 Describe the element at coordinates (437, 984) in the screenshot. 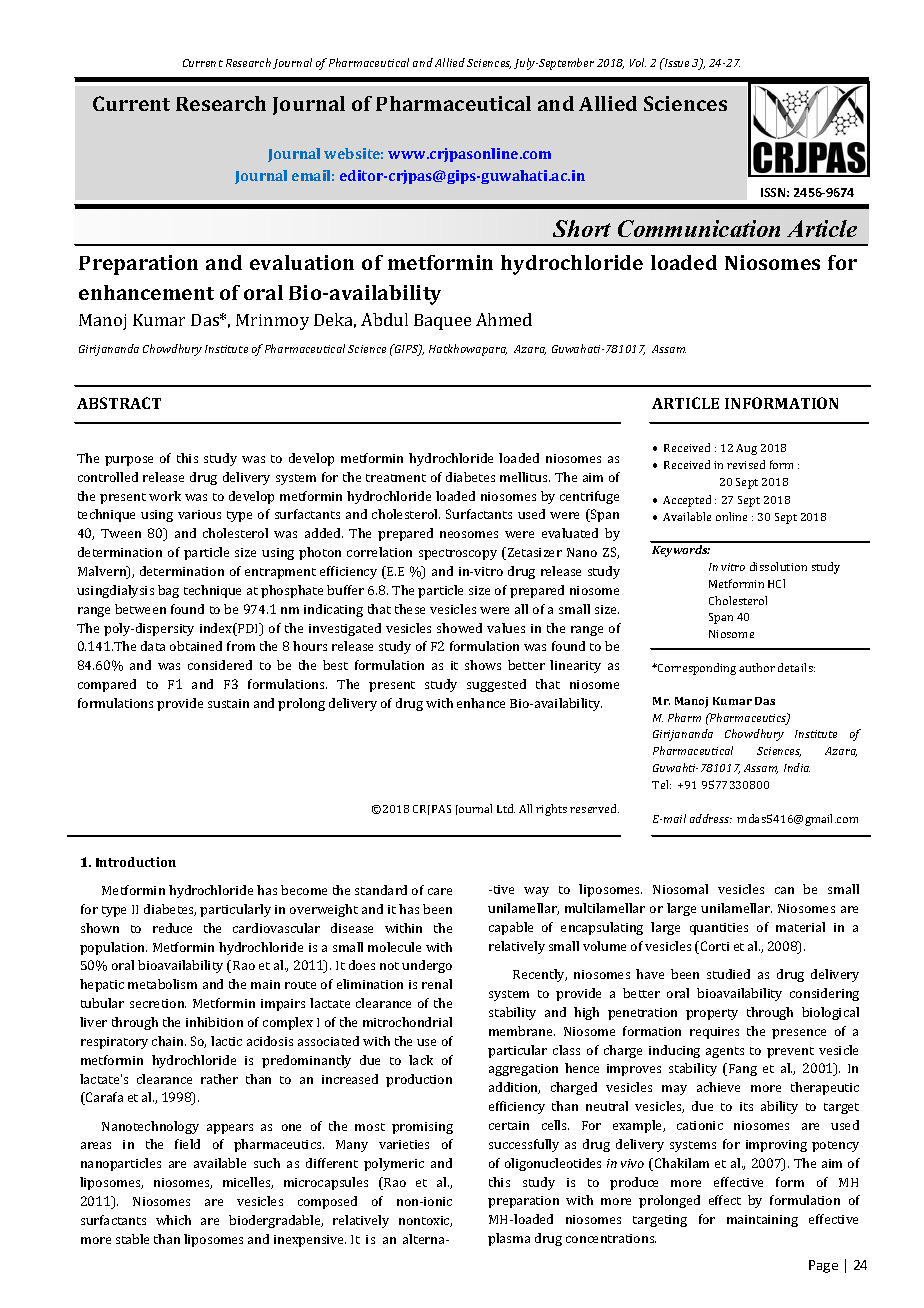

I see `renal` at that location.
